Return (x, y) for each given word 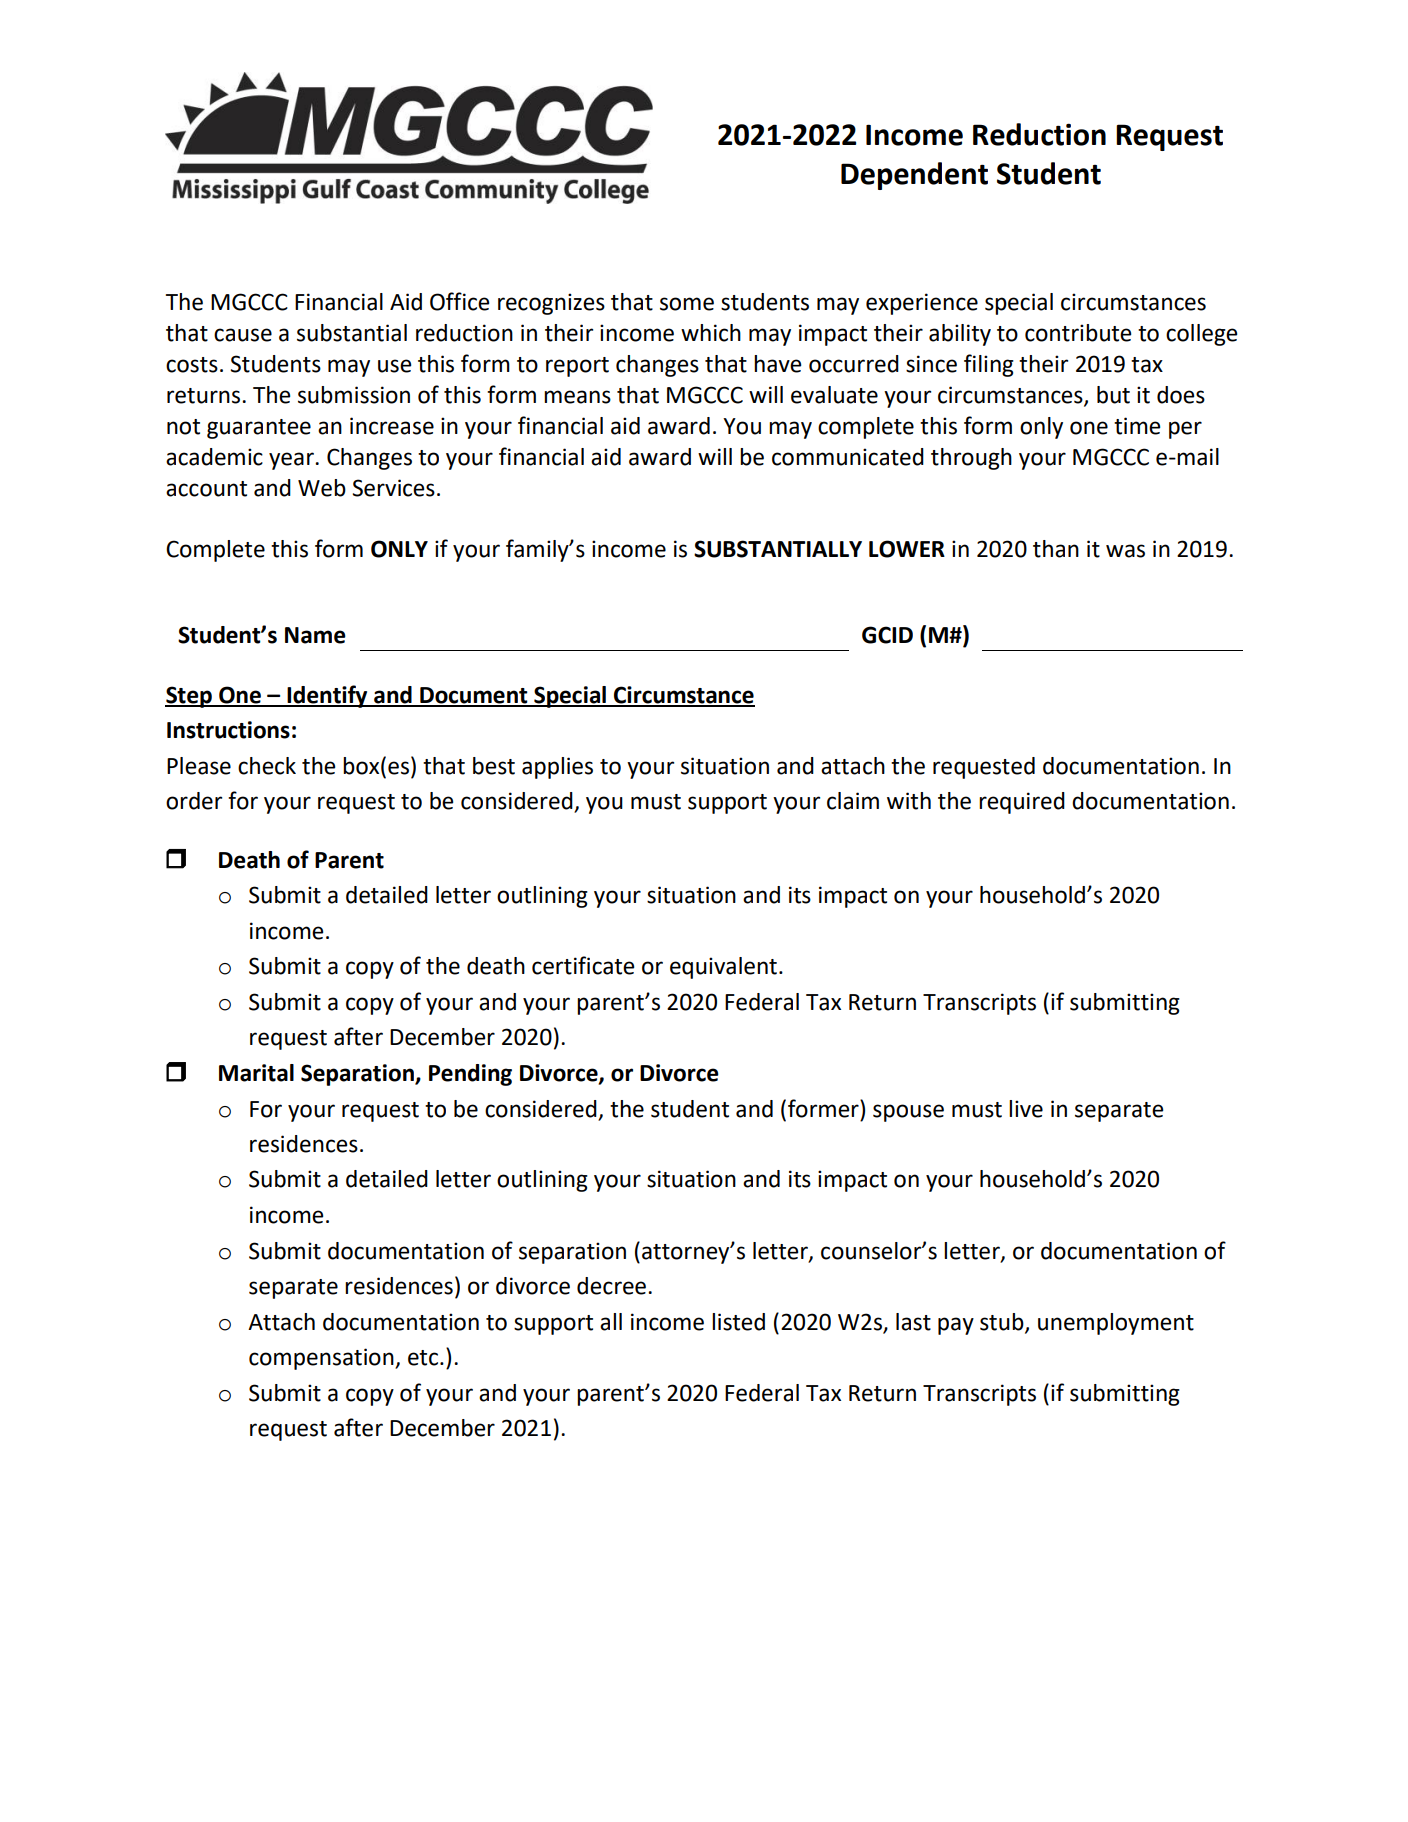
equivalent (723, 968)
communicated (848, 457)
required (1022, 803)
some (687, 304)
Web (322, 488)
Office (459, 301)
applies (557, 768)
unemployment (1116, 1324)
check (267, 766)
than (1056, 549)
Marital (256, 1073)
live (1026, 1109)
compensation (322, 1359)
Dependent (914, 176)
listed (738, 1322)
